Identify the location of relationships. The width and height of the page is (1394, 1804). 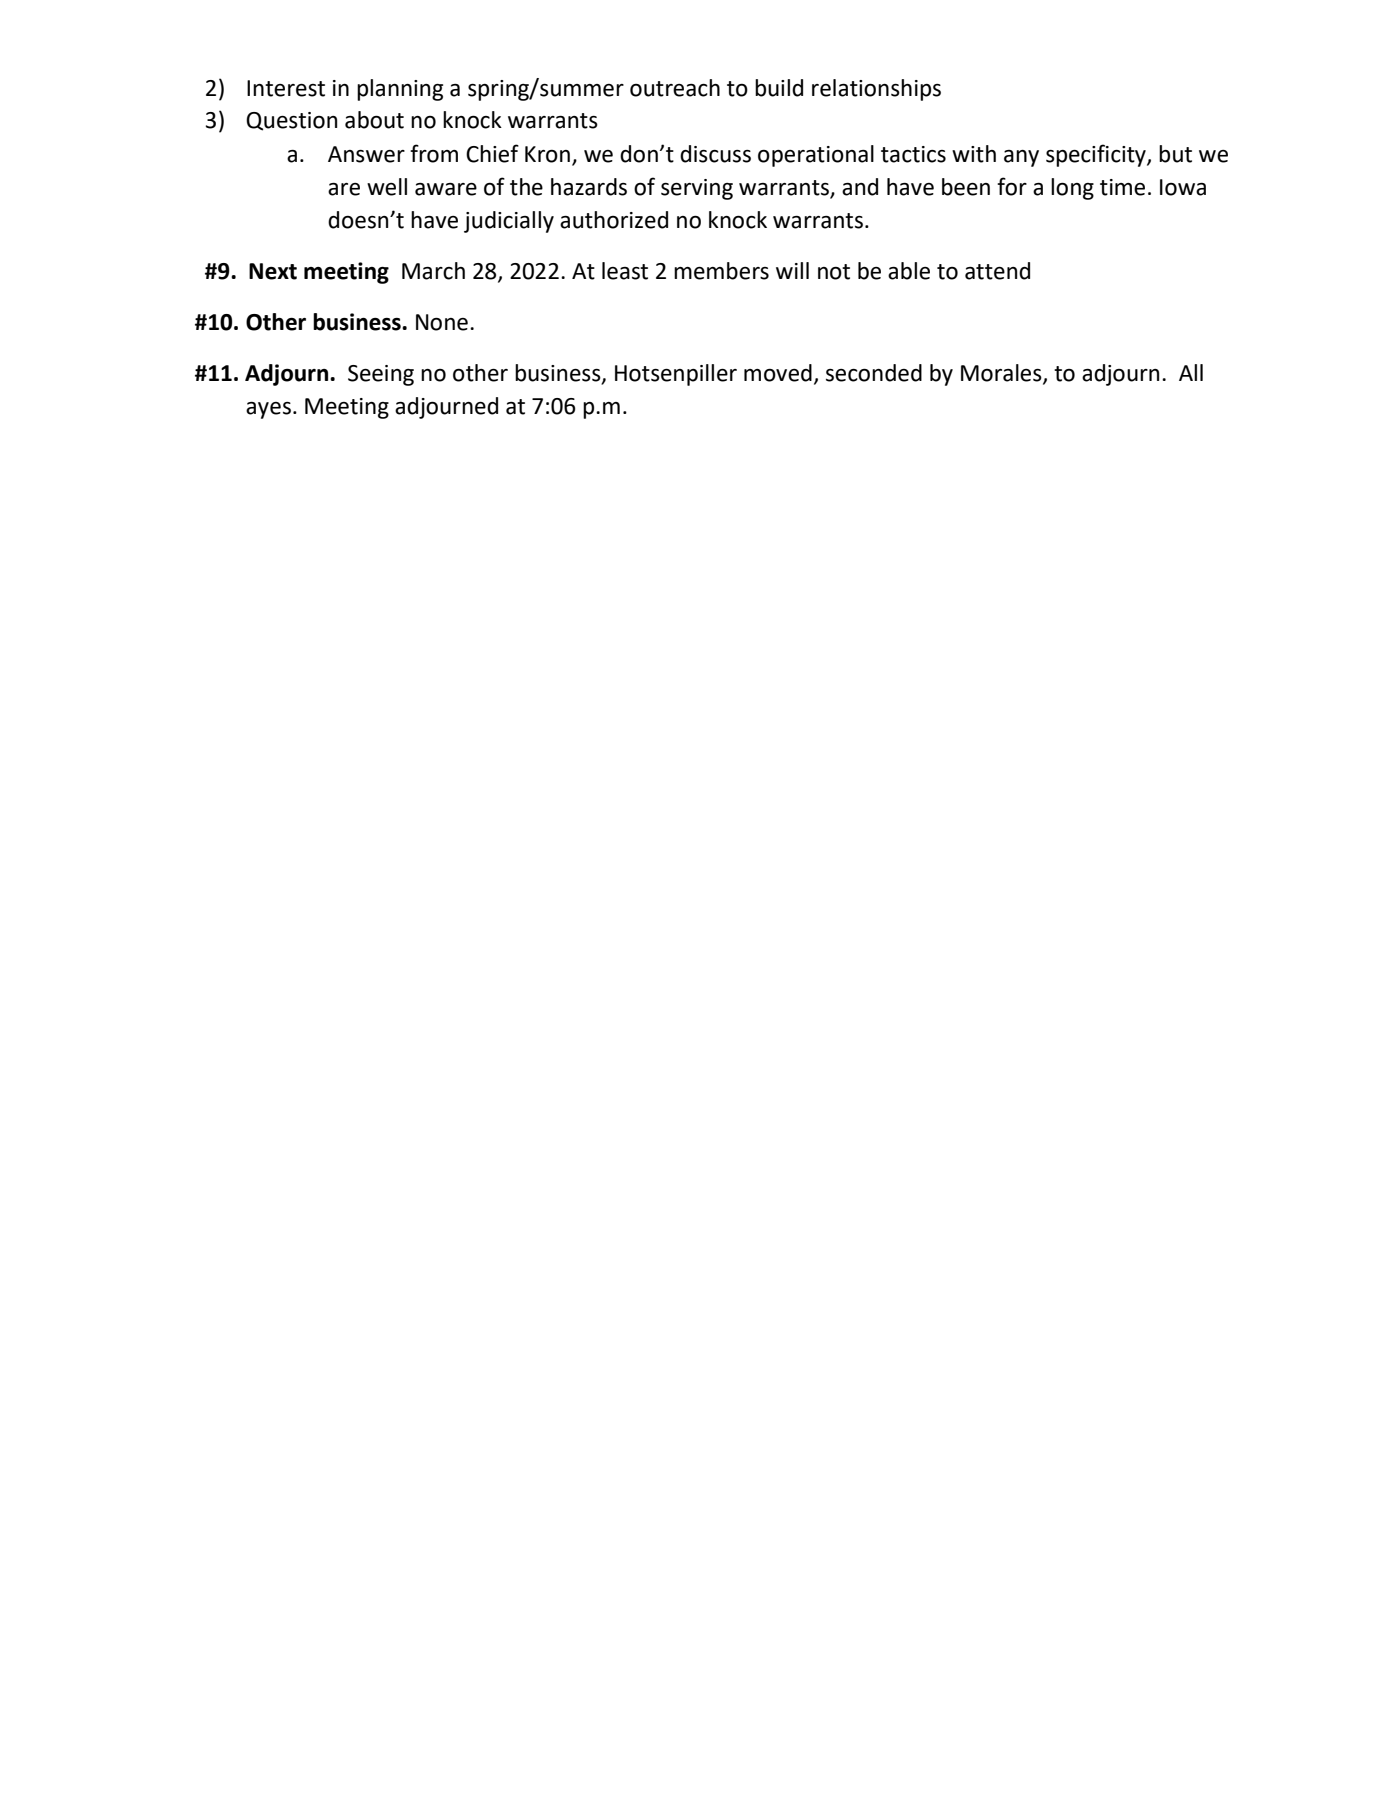
(876, 90).
